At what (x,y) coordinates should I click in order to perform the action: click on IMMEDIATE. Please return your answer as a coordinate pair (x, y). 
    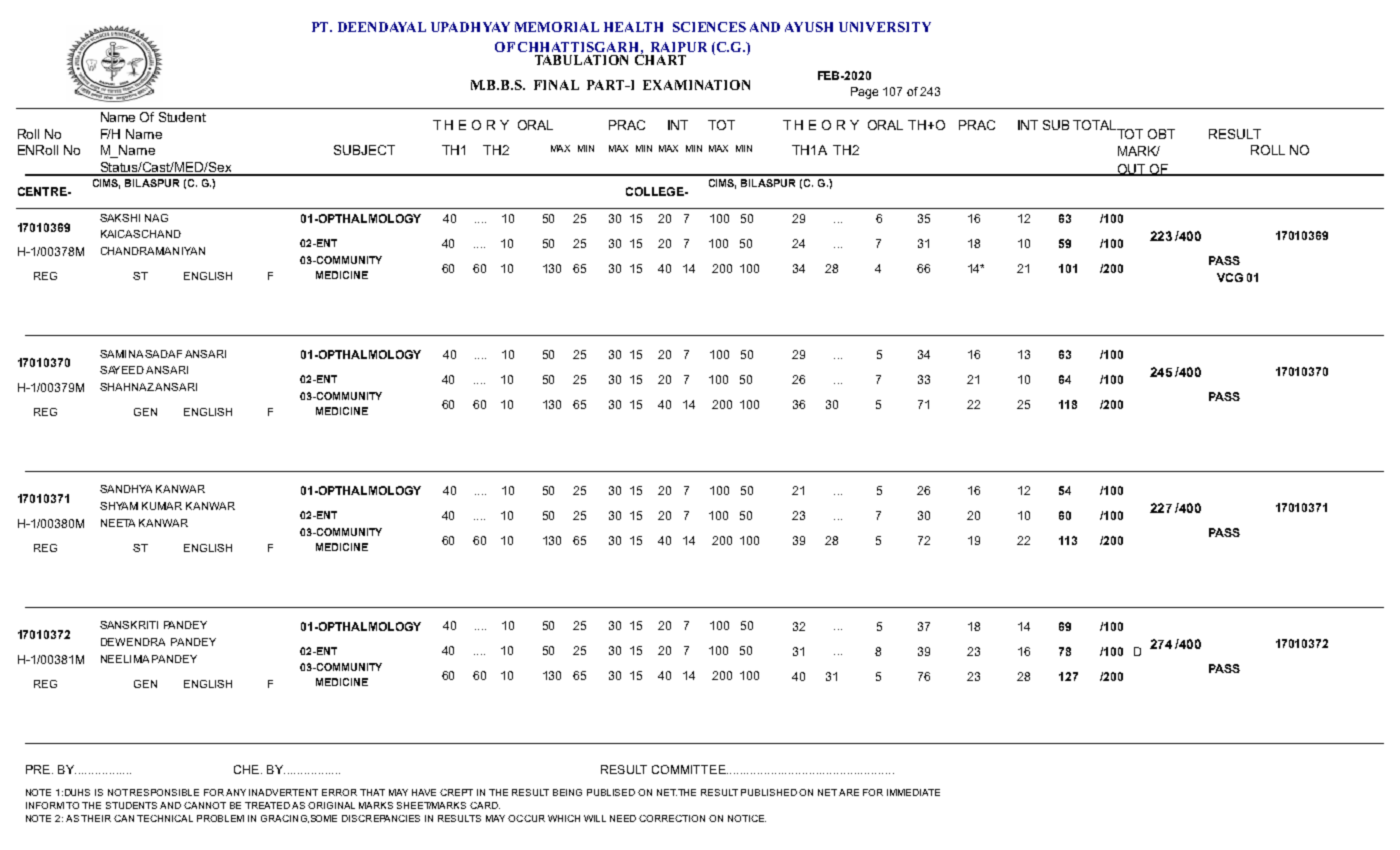
    Looking at the image, I should click on (913, 792).
